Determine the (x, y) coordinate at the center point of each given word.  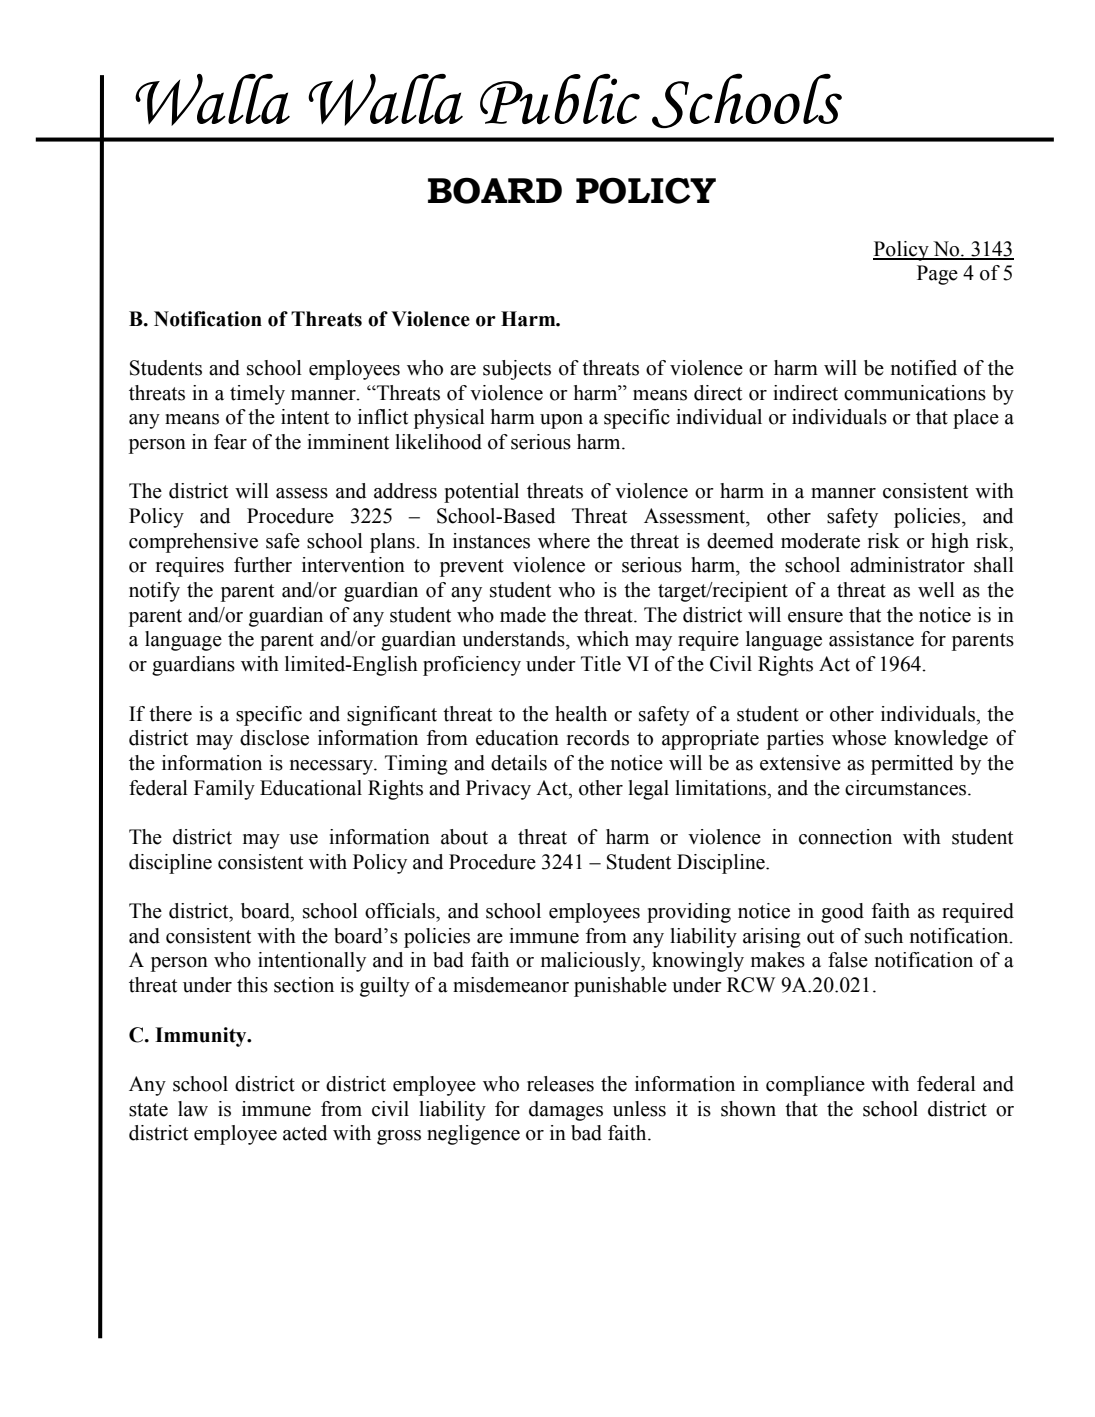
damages (566, 1111)
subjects (517, 370)
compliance (815, 1086)
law (193, 1109)
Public (560, 99)
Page (937, 275)
